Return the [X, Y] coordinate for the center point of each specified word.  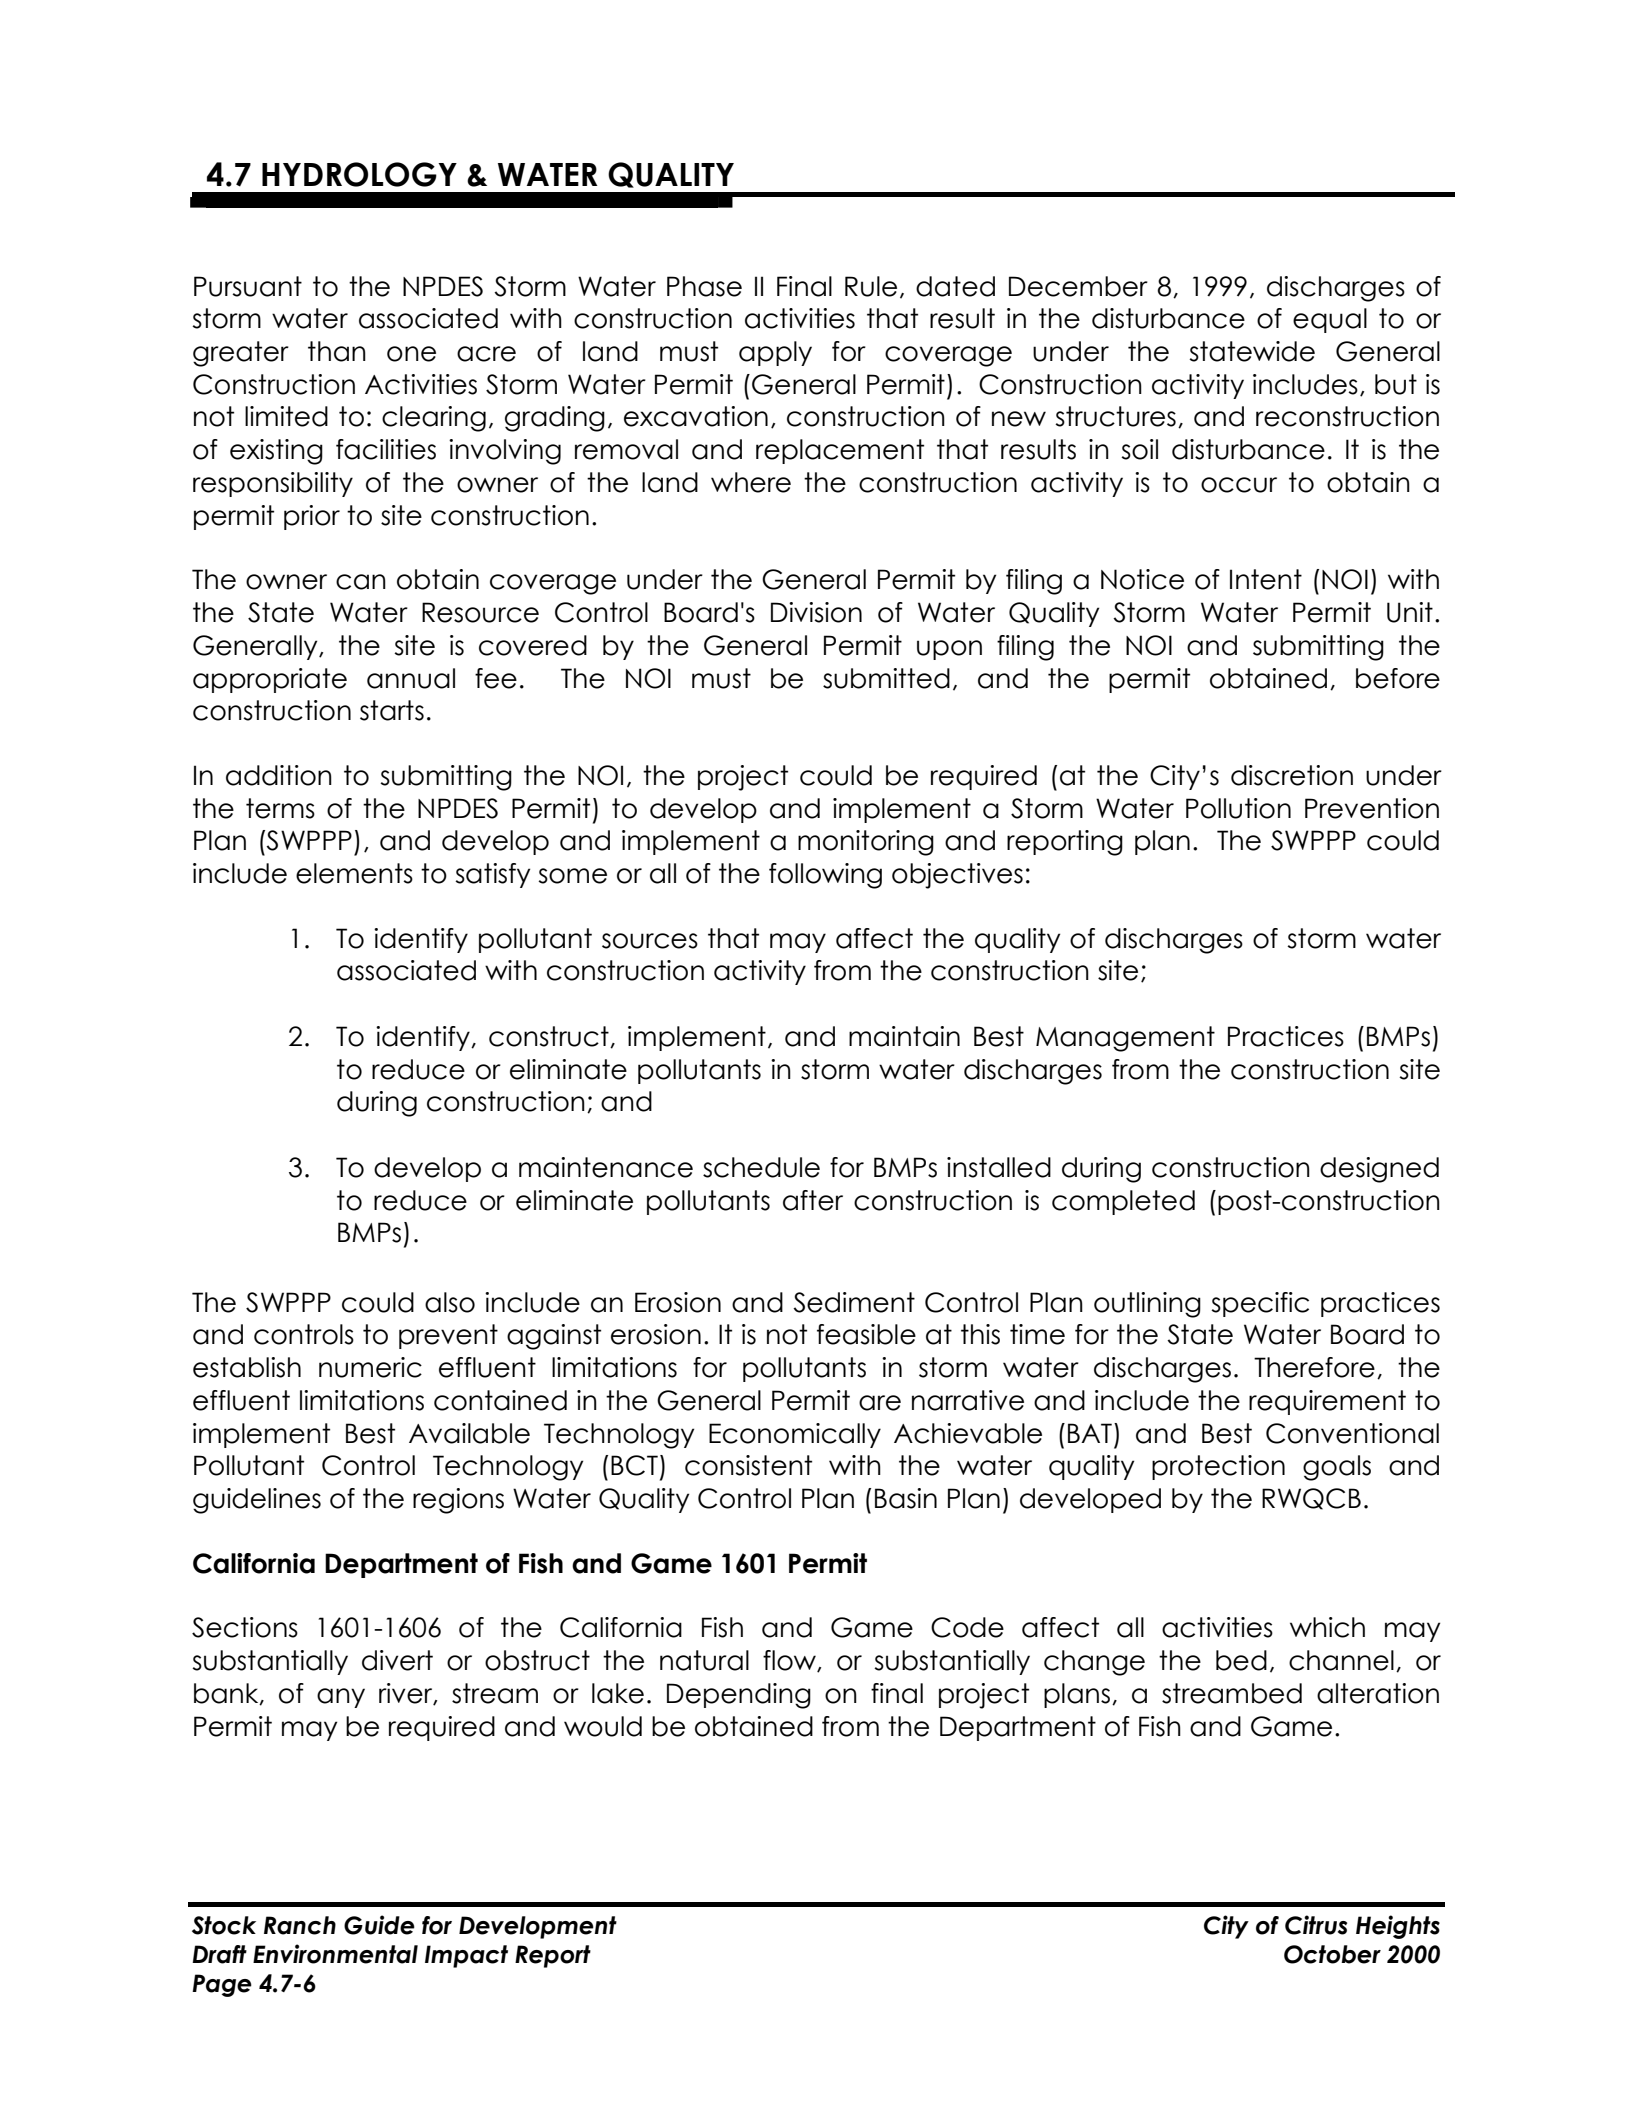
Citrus [1316, 1925]
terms [280, 808]
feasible [866, 1334]
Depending [739, 1696]
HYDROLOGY [359, 174]
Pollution [1238, 808]
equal [1330, 320]
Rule [871, 286]
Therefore [1314, 1367]
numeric [370, 1367]
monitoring [866, 843]
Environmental [335, 1954]
